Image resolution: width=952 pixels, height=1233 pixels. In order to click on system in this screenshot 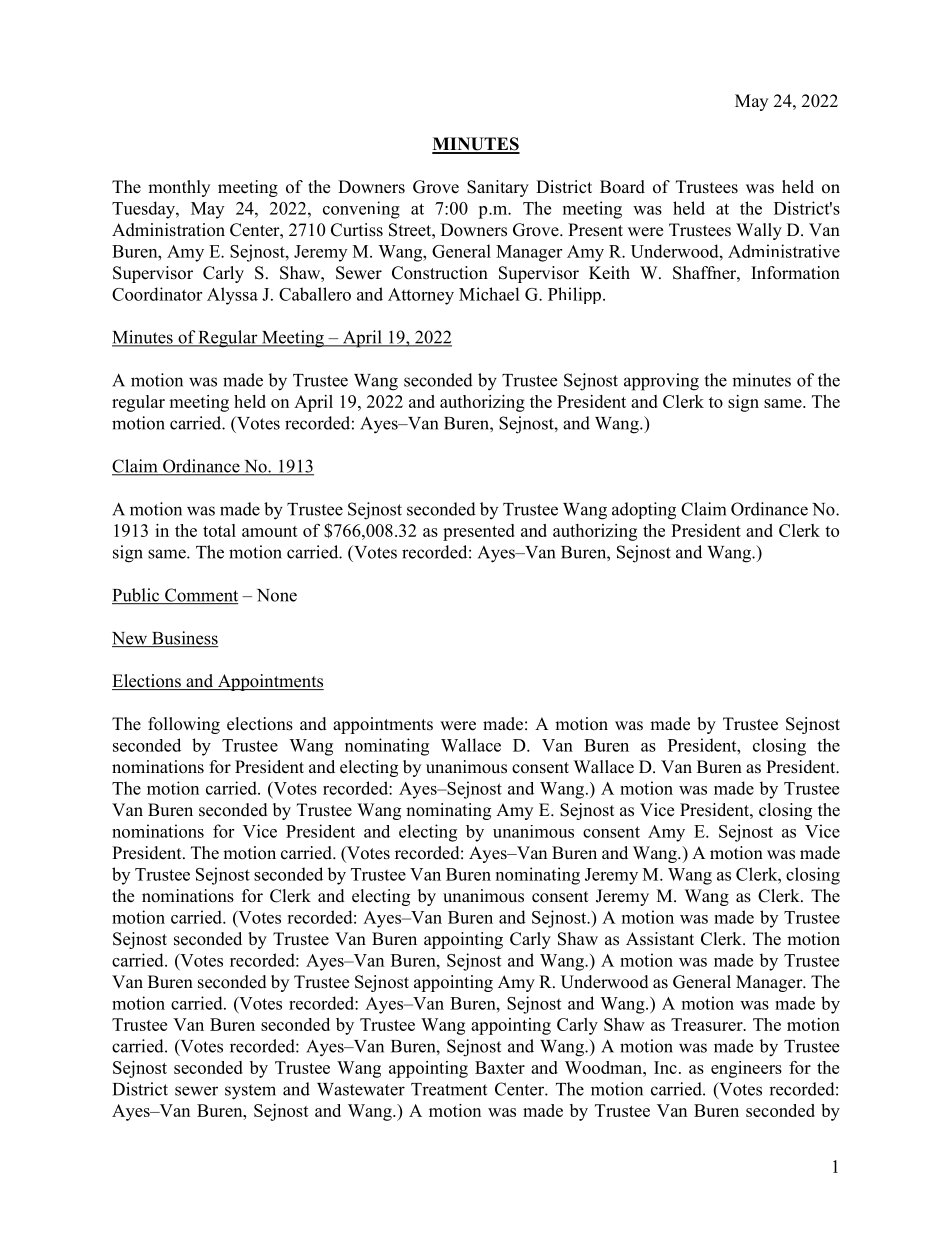, I will do `click(250, 1092)`.
